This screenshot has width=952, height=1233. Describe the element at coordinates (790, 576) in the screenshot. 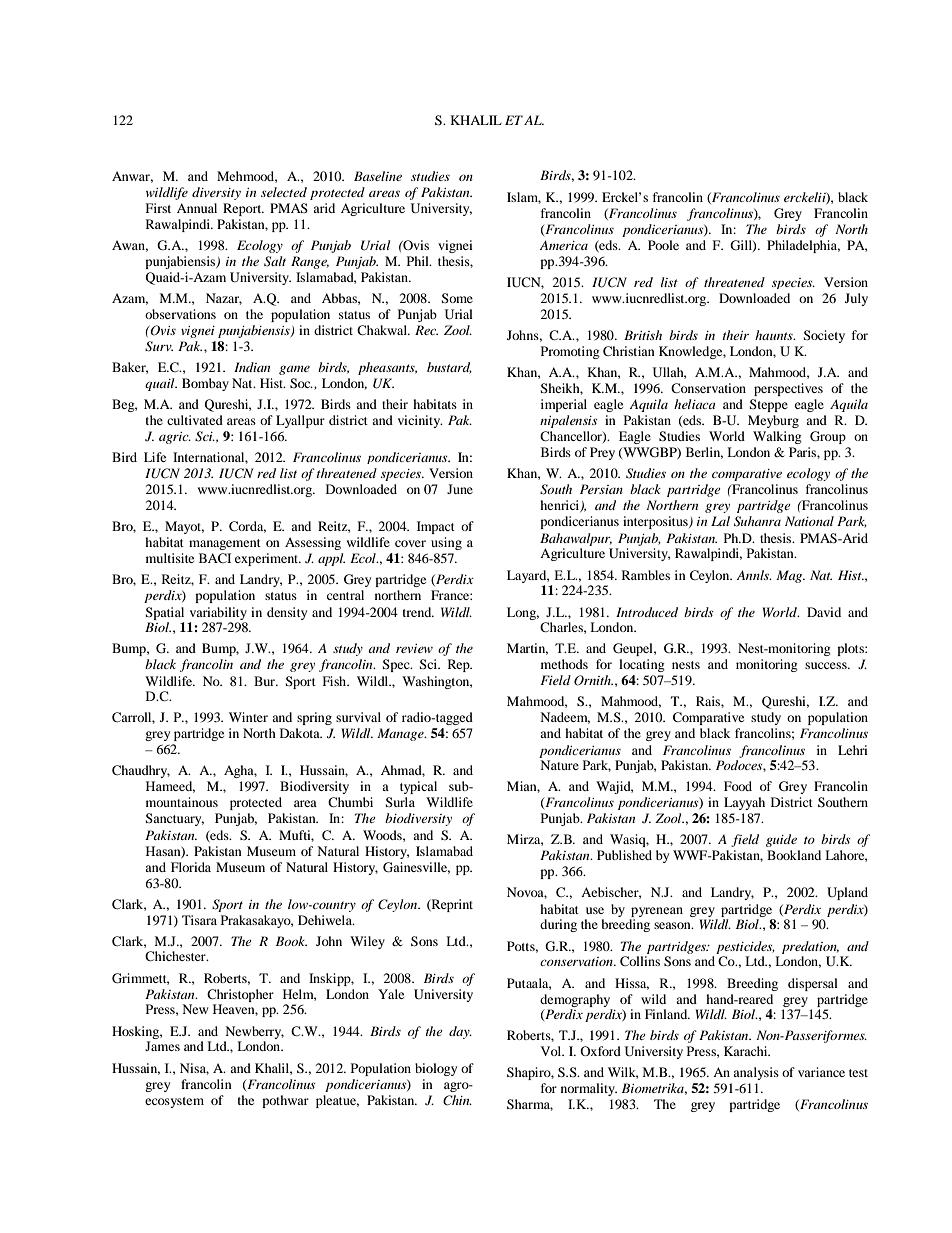

I see `Mag` at that location.
